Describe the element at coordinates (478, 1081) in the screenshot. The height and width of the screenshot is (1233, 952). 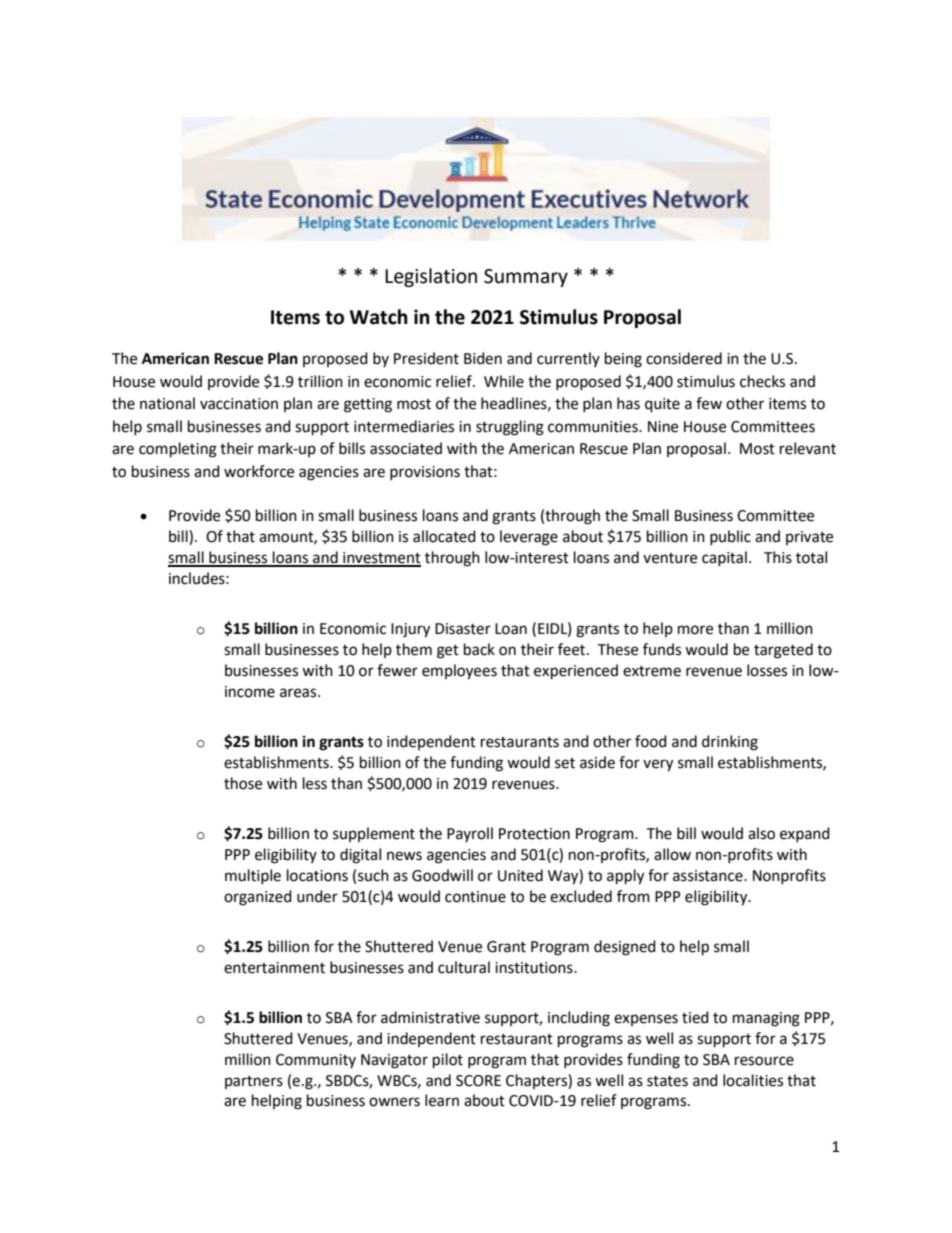
I see `SCORE` at that location.
